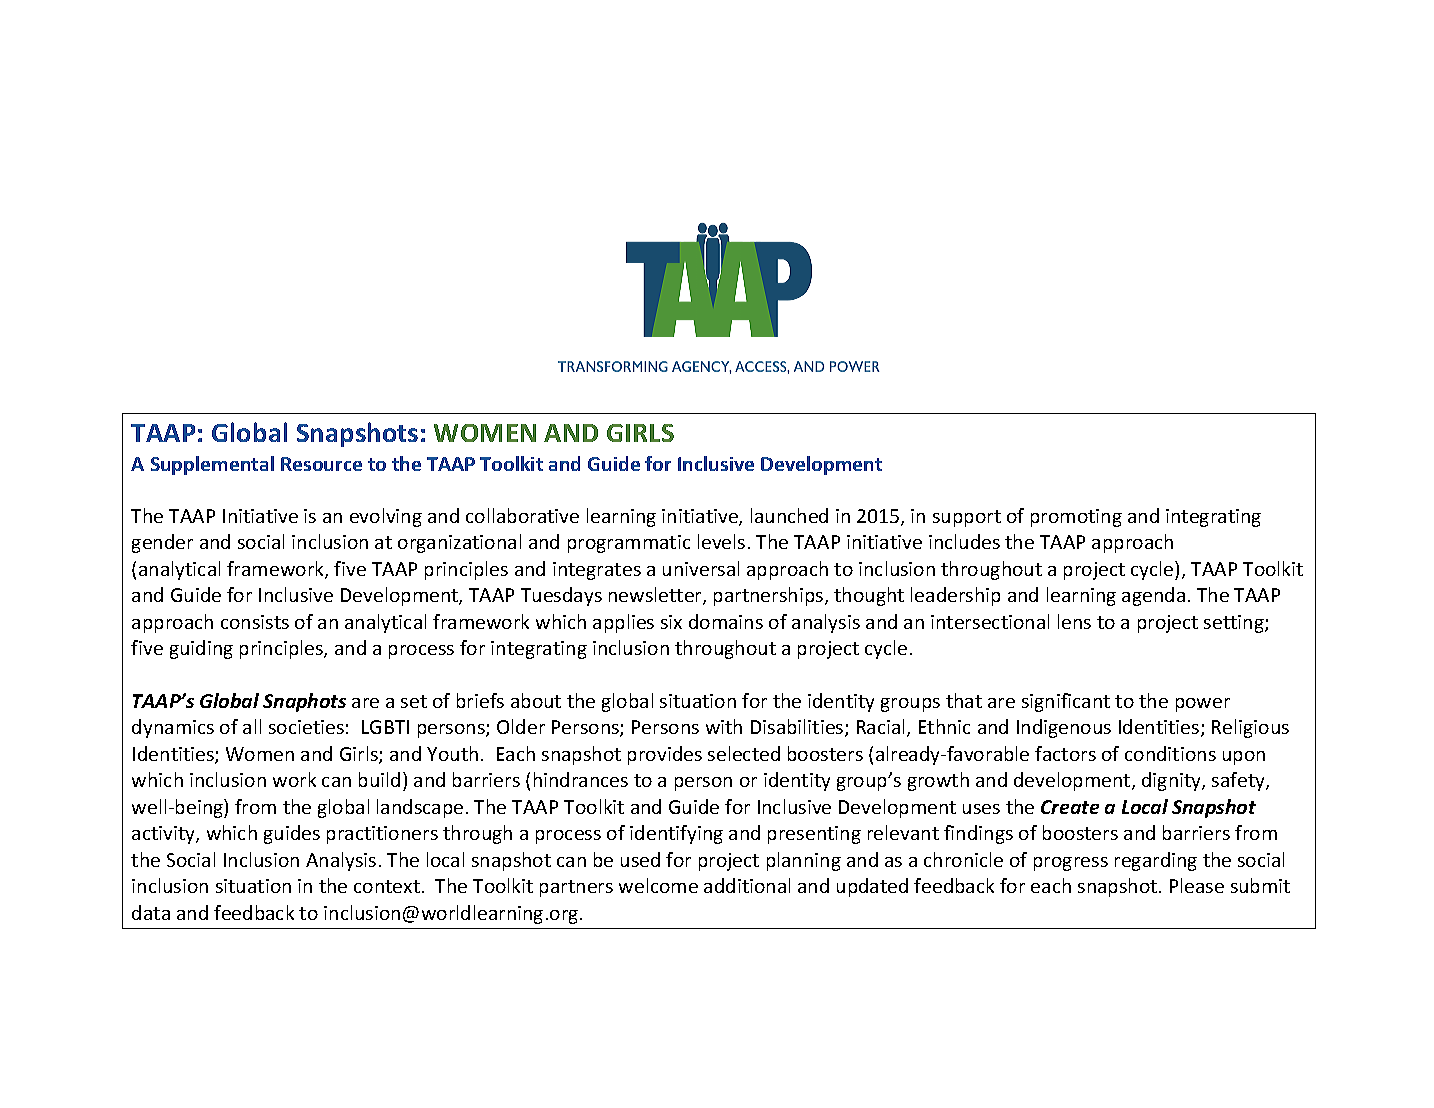 This document has height=1108, width=1434. I want to click on additional, so click(747, 885).
